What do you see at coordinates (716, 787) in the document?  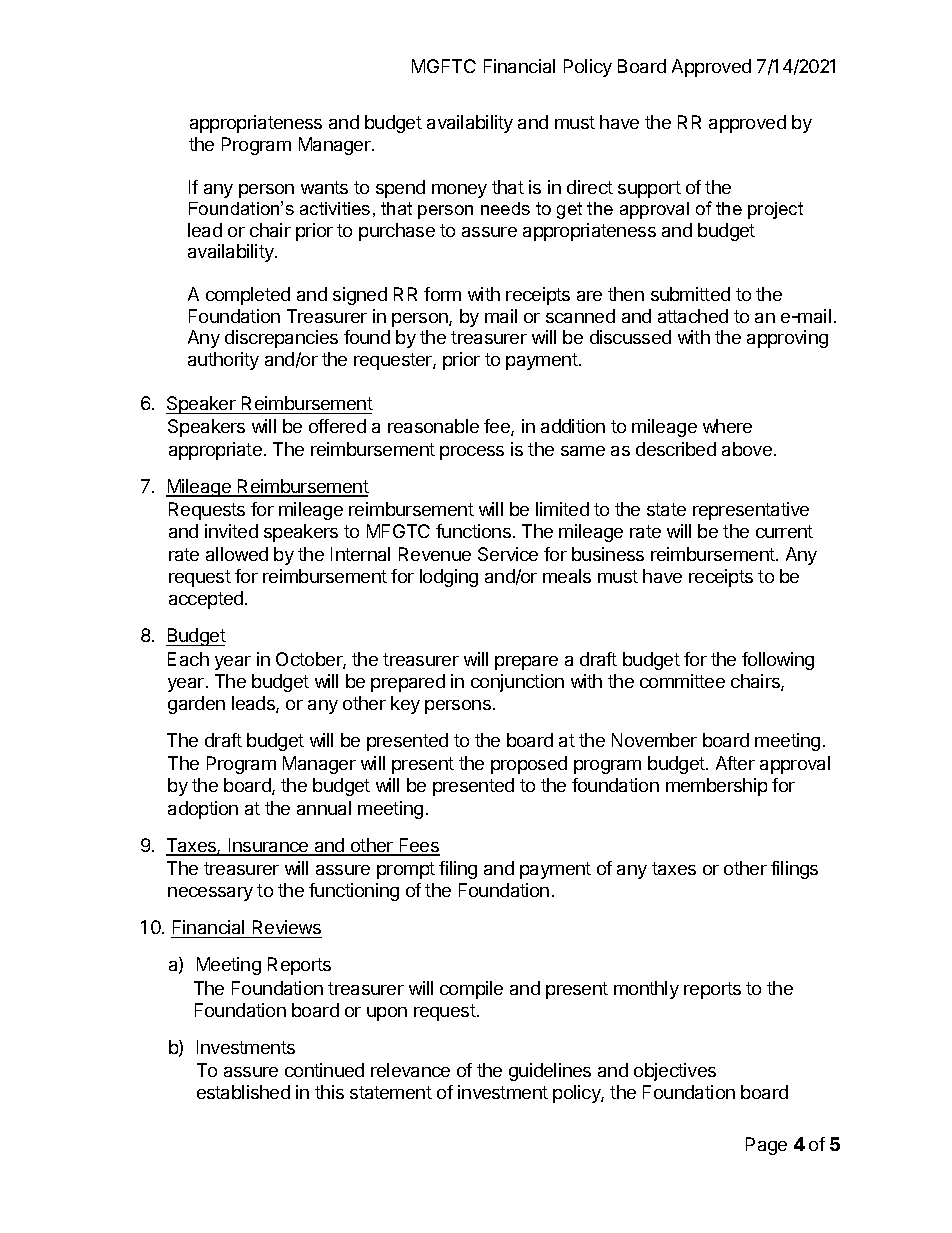 I see `membership` at bounding box center [716, 787].
